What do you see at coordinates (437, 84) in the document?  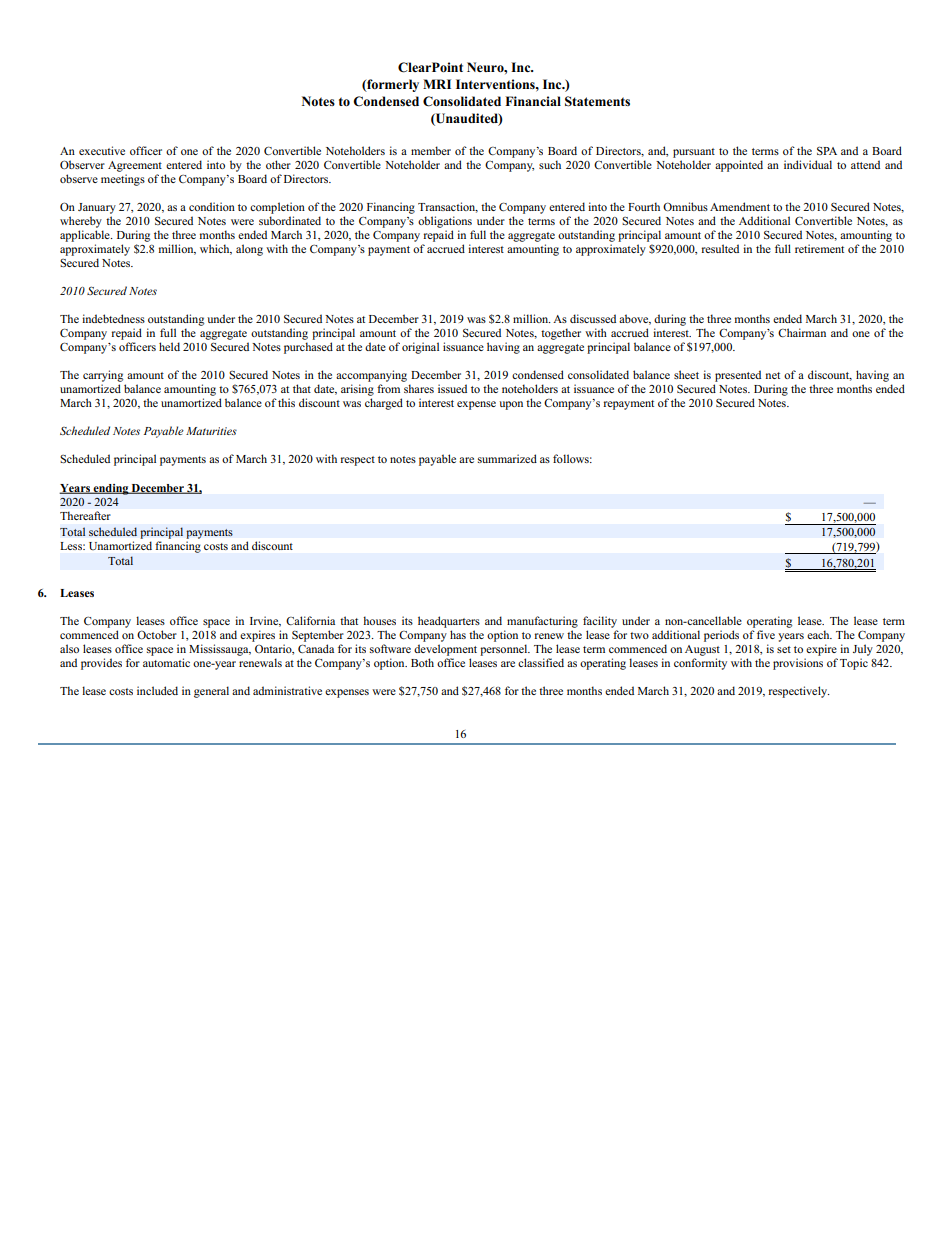 I see `MRI` at bounding box center [437, 84].
